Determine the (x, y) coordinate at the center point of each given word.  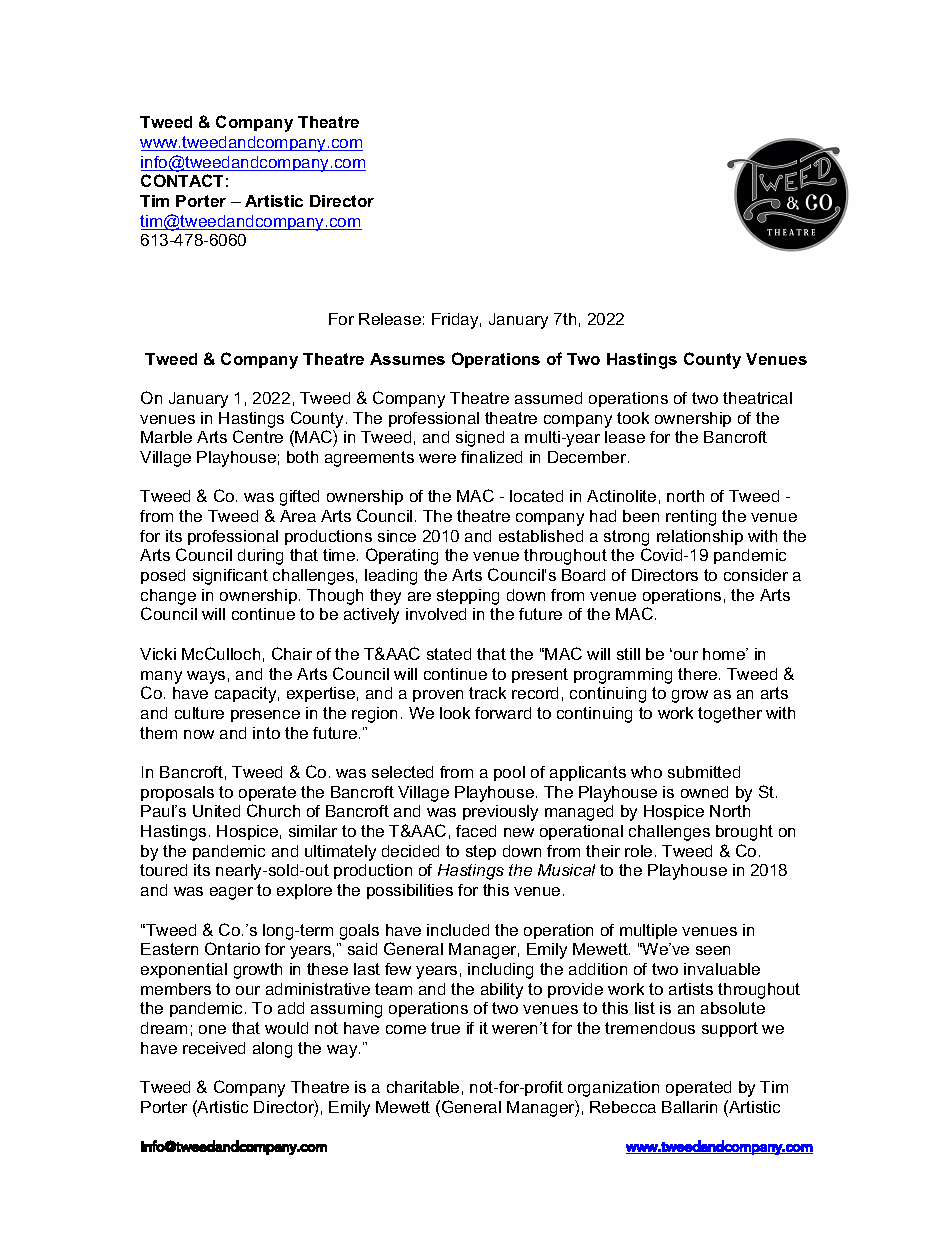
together (730, 715)
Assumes (407, 359)
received (214, 1048)
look (455, 713)
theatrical (757, 398)
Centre (258, 436)
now (199, 734)
